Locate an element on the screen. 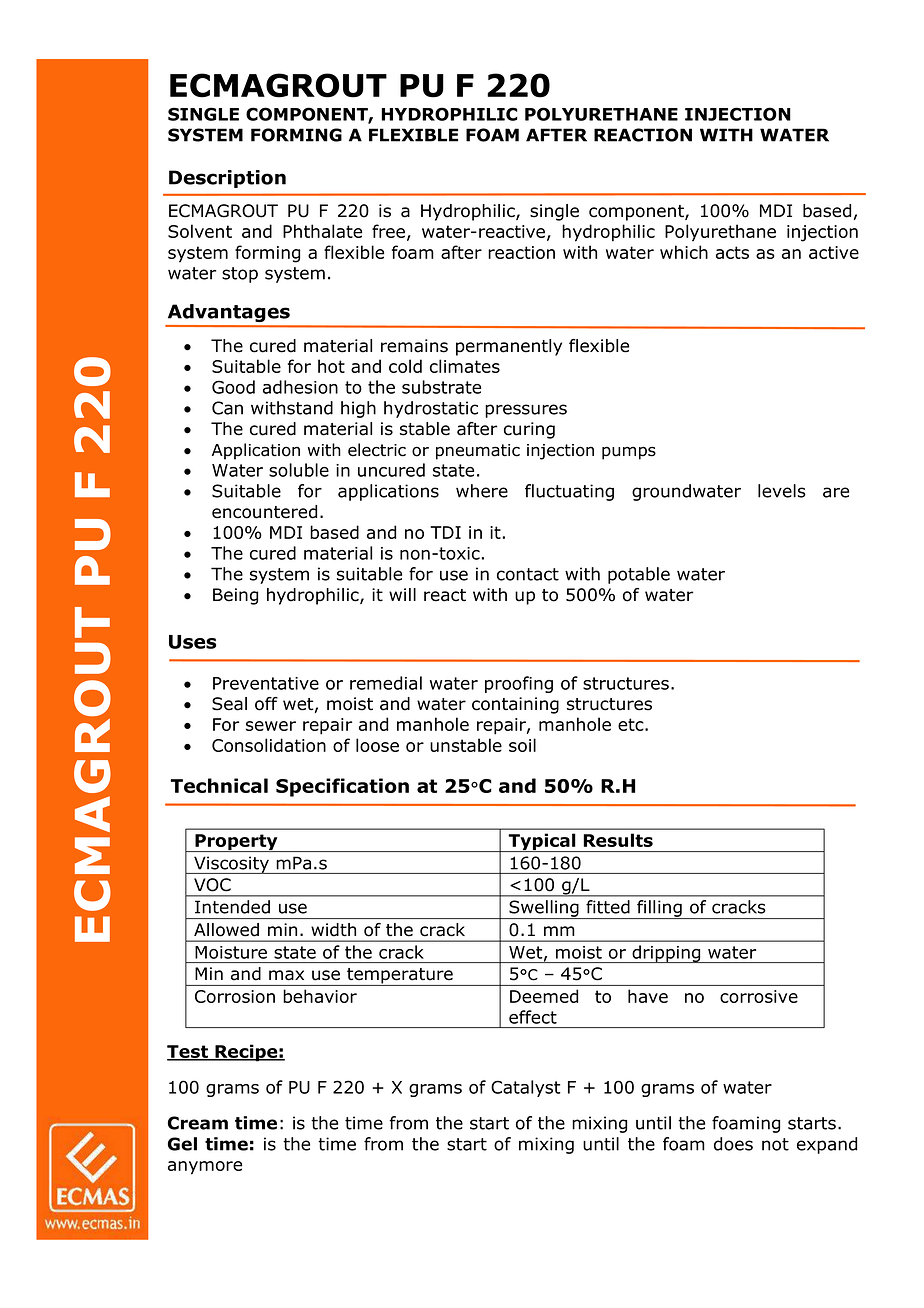 The image size is (924, 1308). where is located at coordinates (482, 491).
